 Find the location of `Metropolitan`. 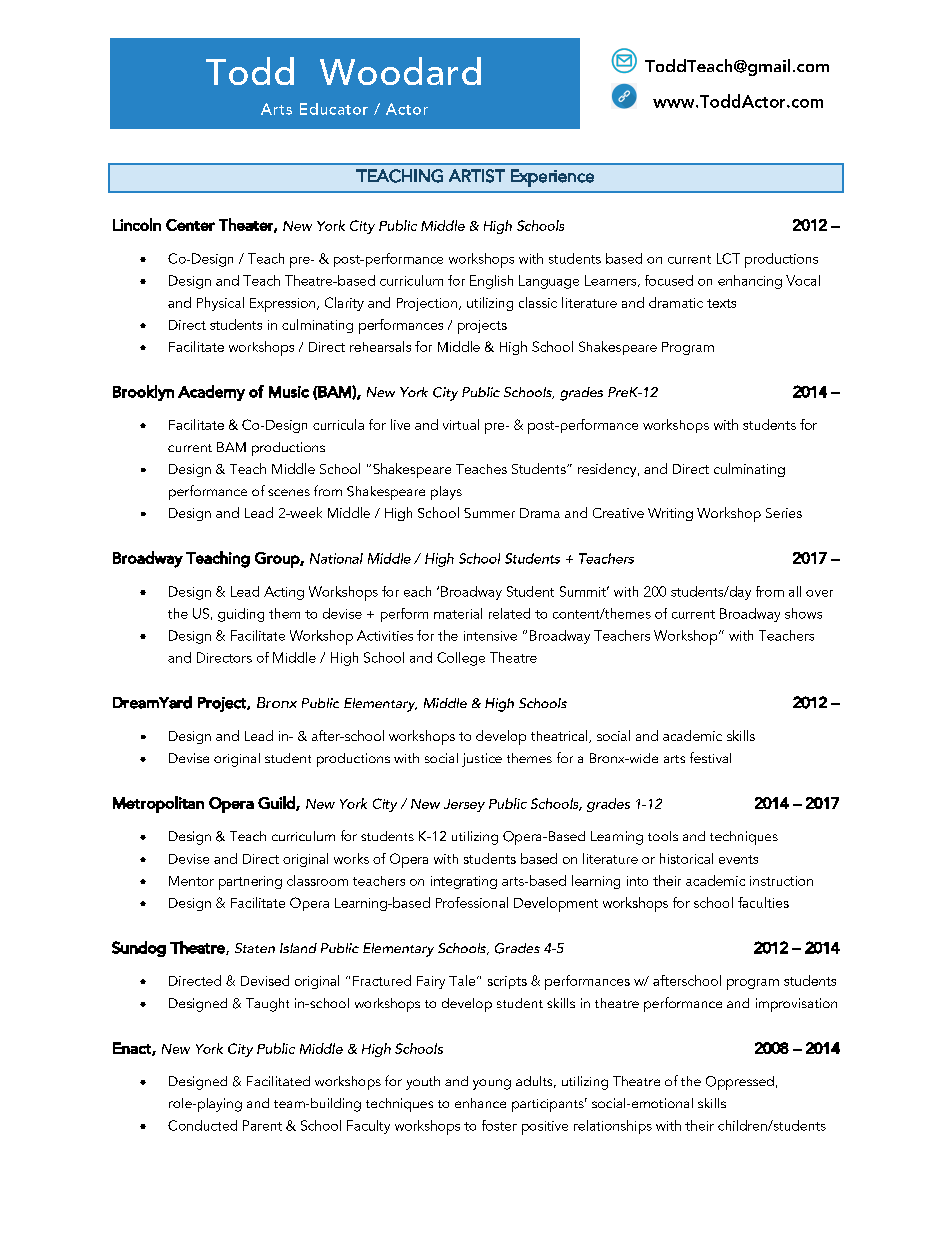

Metropolitan is located at coordinates (158, 804).
